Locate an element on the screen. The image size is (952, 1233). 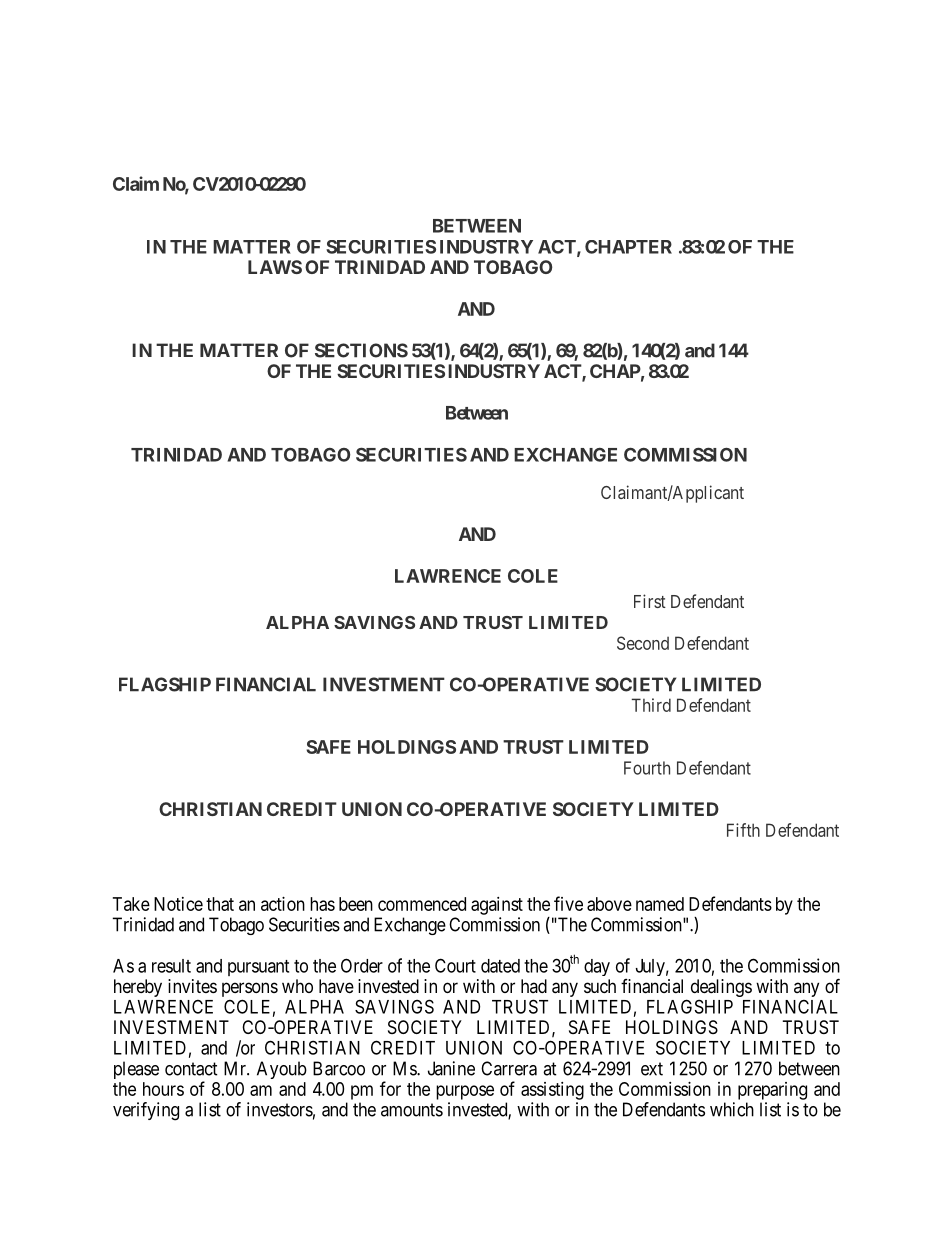
Third is located at coordinates (651, 705).
